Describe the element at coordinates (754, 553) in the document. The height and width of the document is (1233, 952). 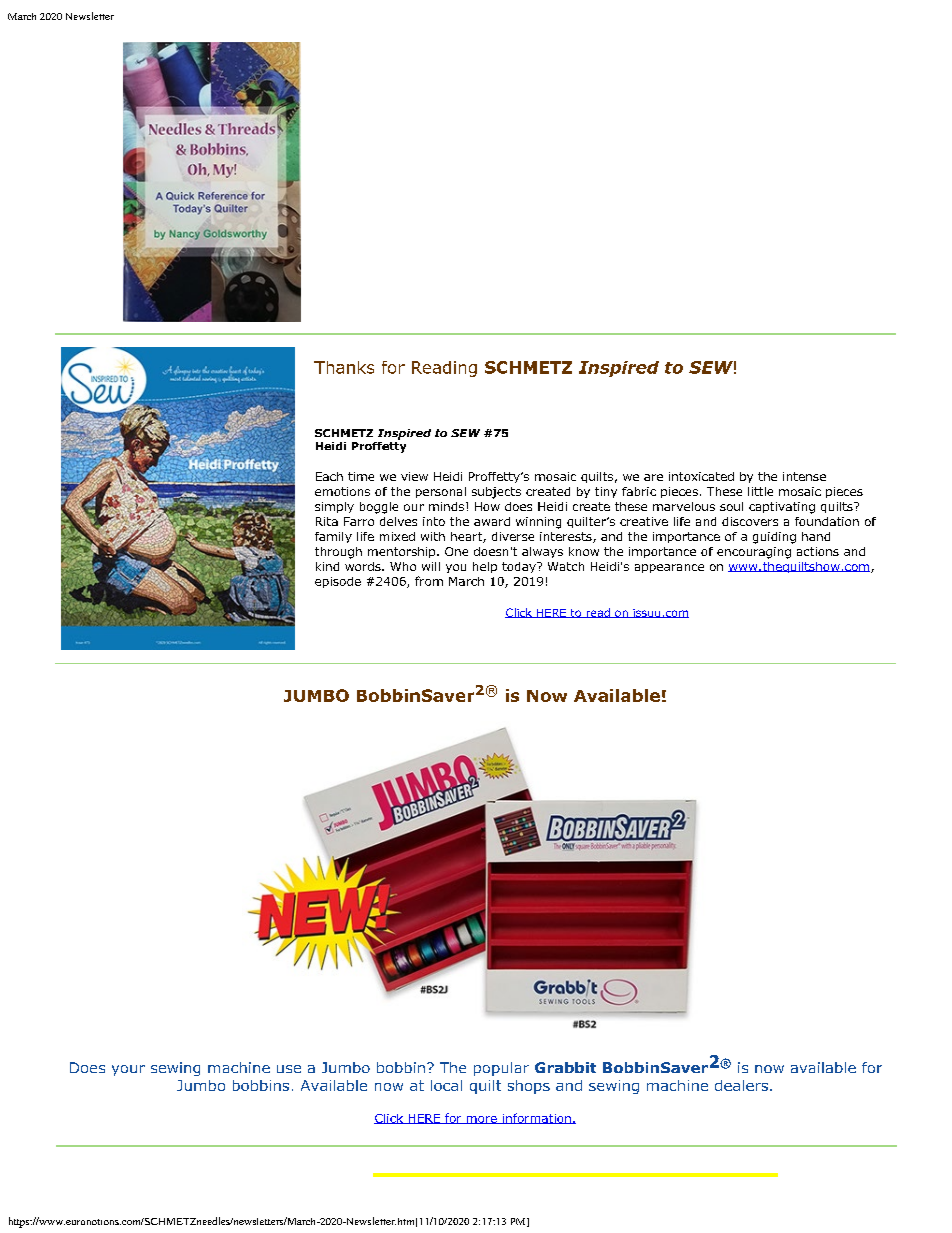
I see `encouraging` at that location.
